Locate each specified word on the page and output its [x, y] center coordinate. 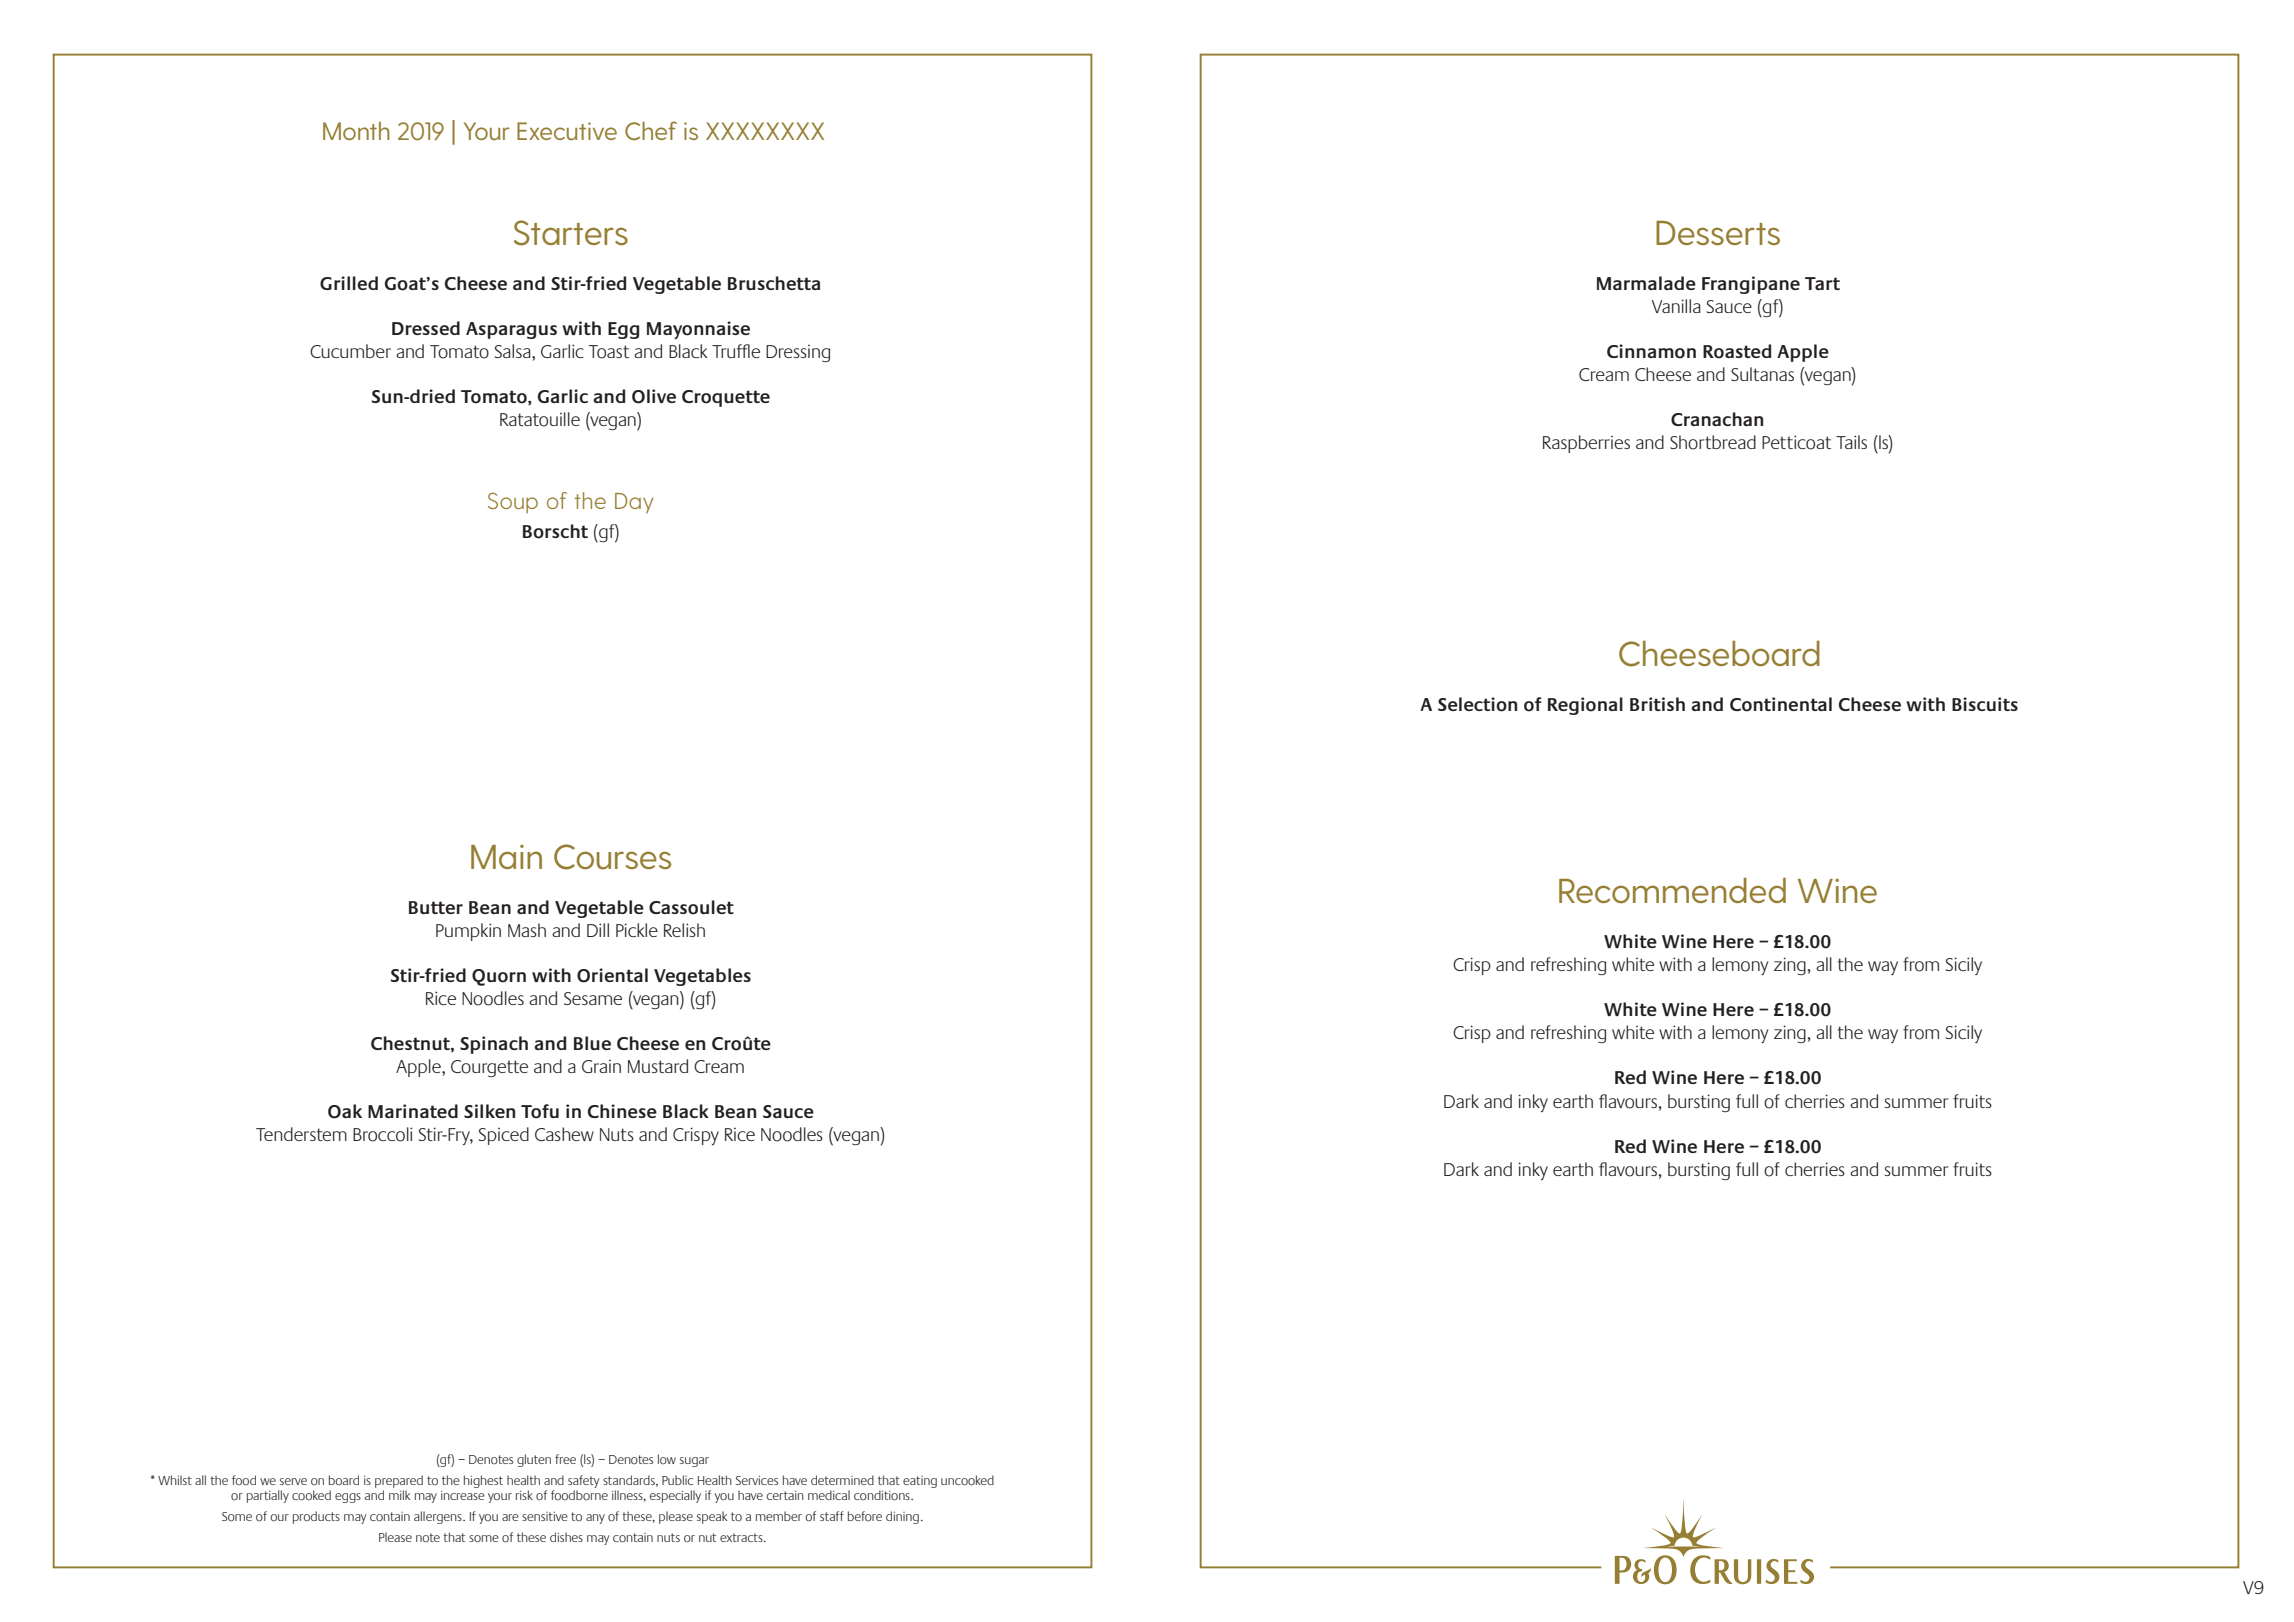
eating [920, 1482]
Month [356, 131]
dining [902, 1517]
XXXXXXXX [765, 131]
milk [399, 1495]
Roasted [1737, 351]
